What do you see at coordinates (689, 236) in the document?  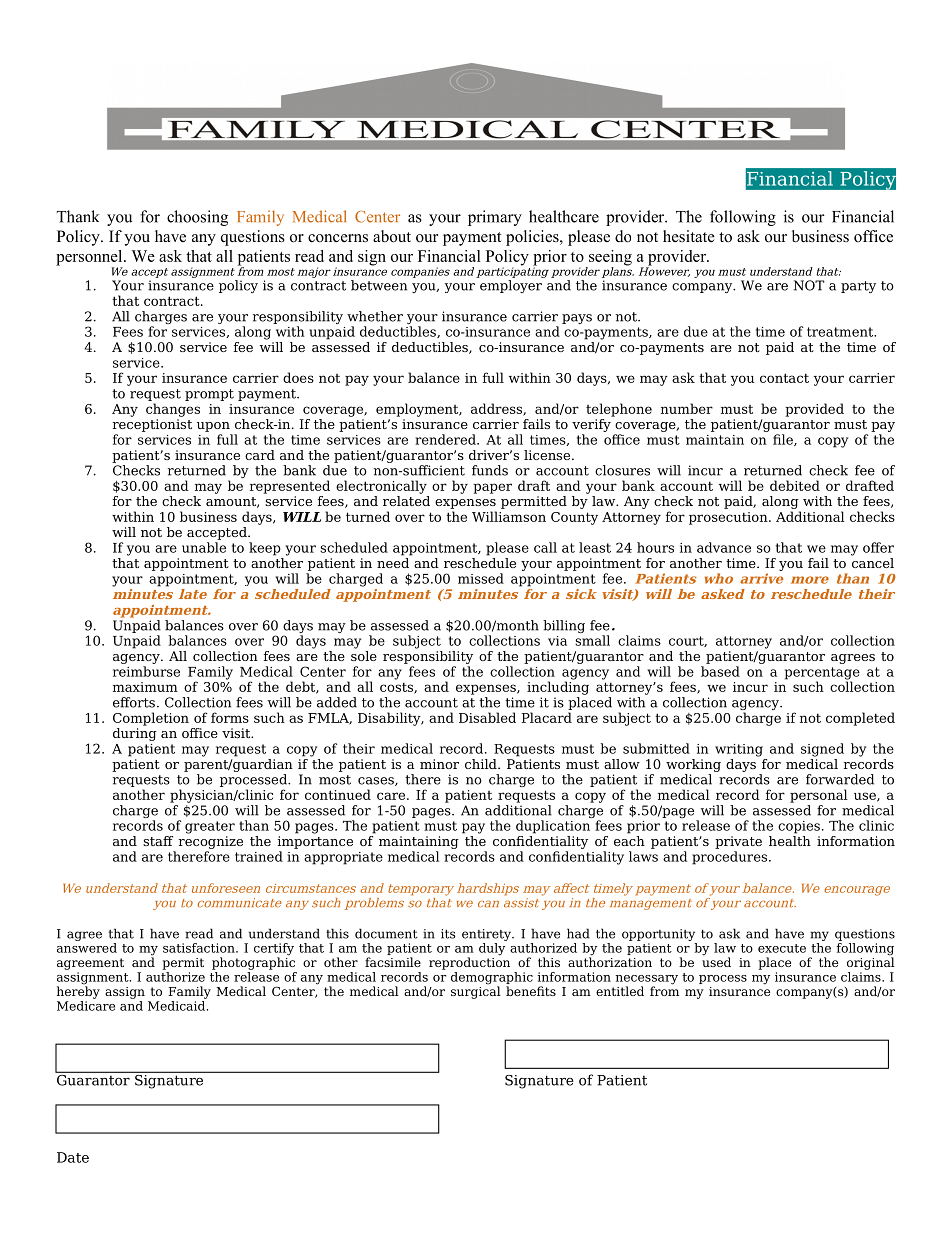 I see `hesitate` at bounding box center [689, 236].
